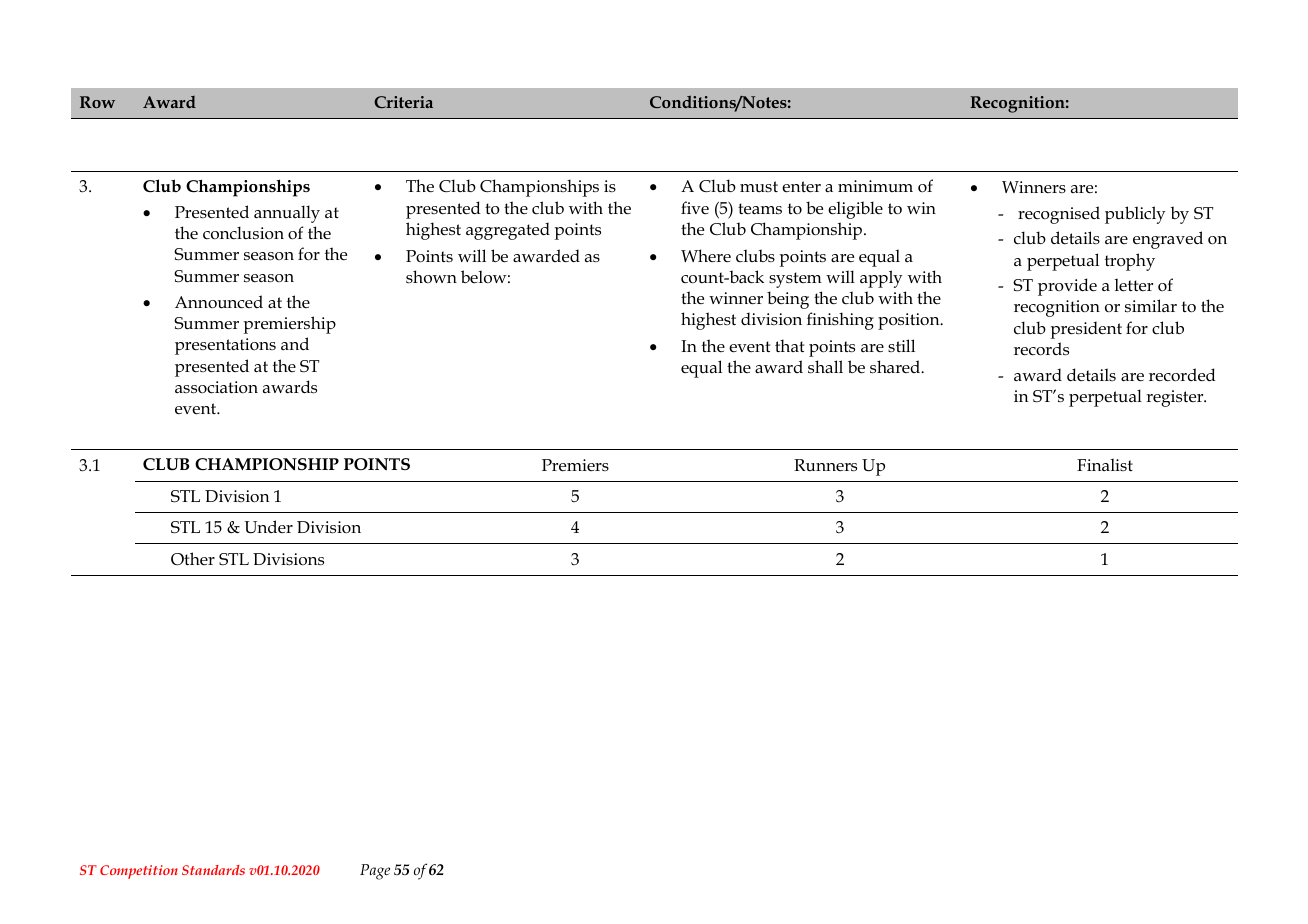 Image resolution: width=1308 pixels, height=924 pixels. Describe the element at coordinates (1105, 464) in the screenshot. I see `Finalist` at that location.
